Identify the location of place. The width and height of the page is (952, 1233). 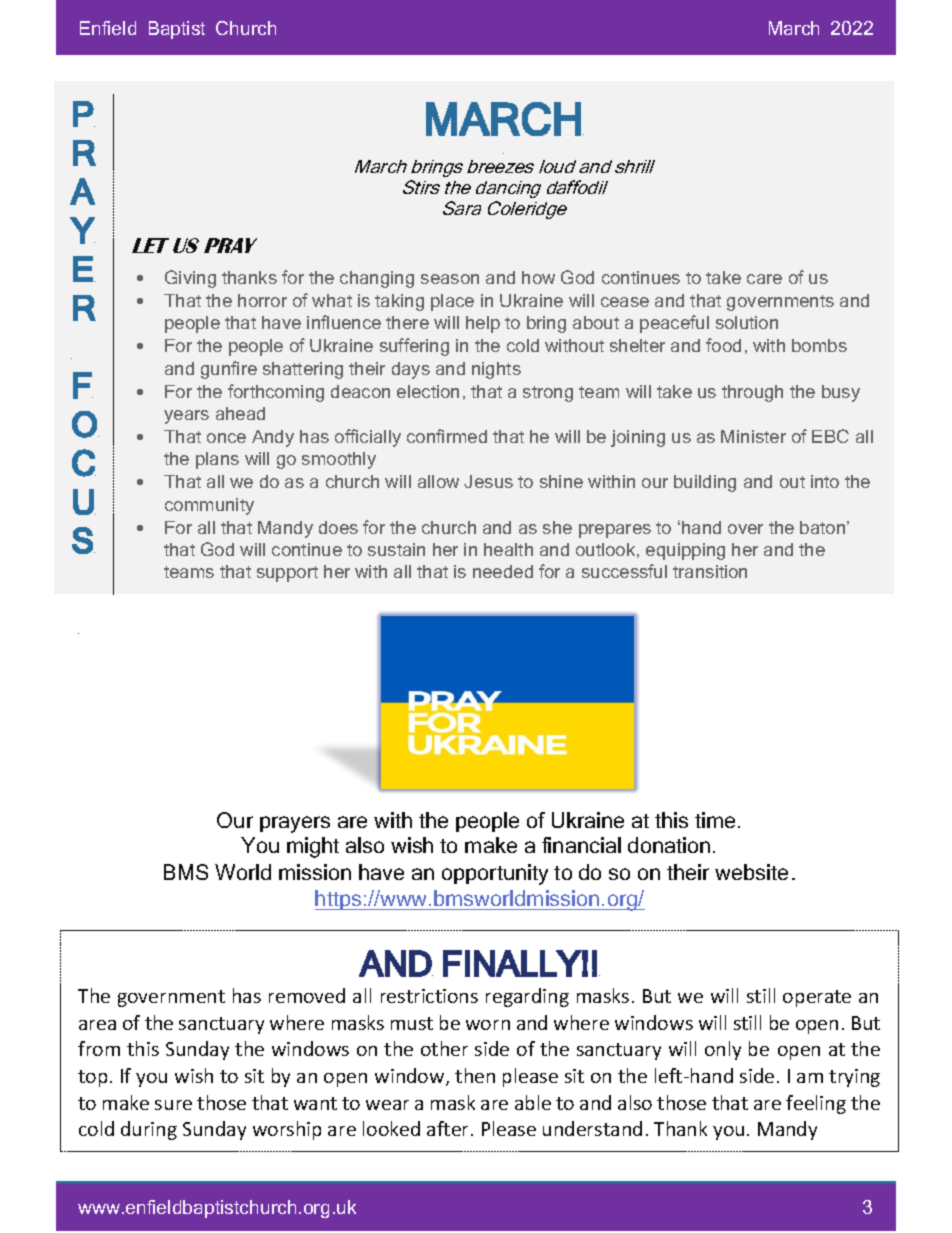
(452, 302).
